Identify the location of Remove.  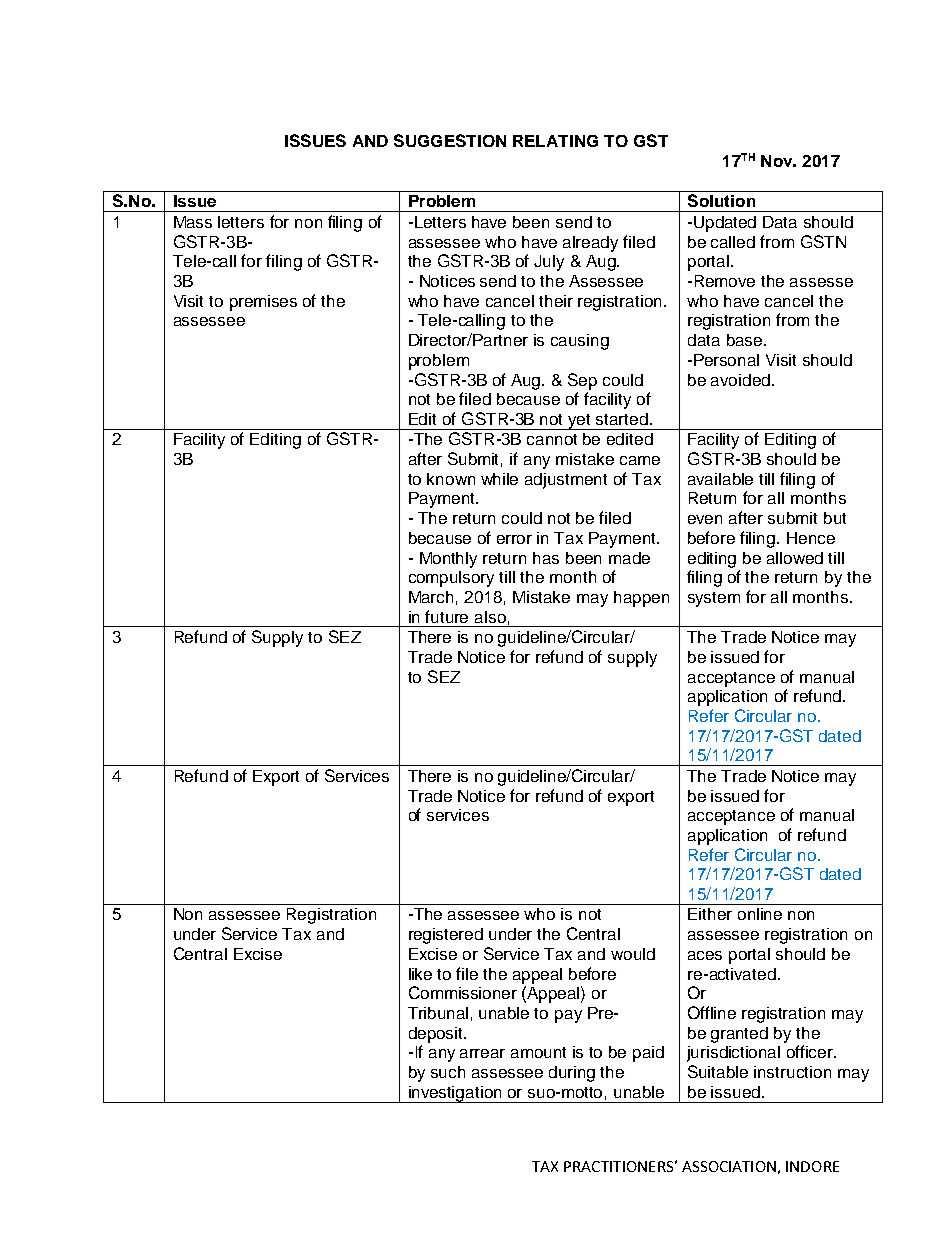
(725, 281).
